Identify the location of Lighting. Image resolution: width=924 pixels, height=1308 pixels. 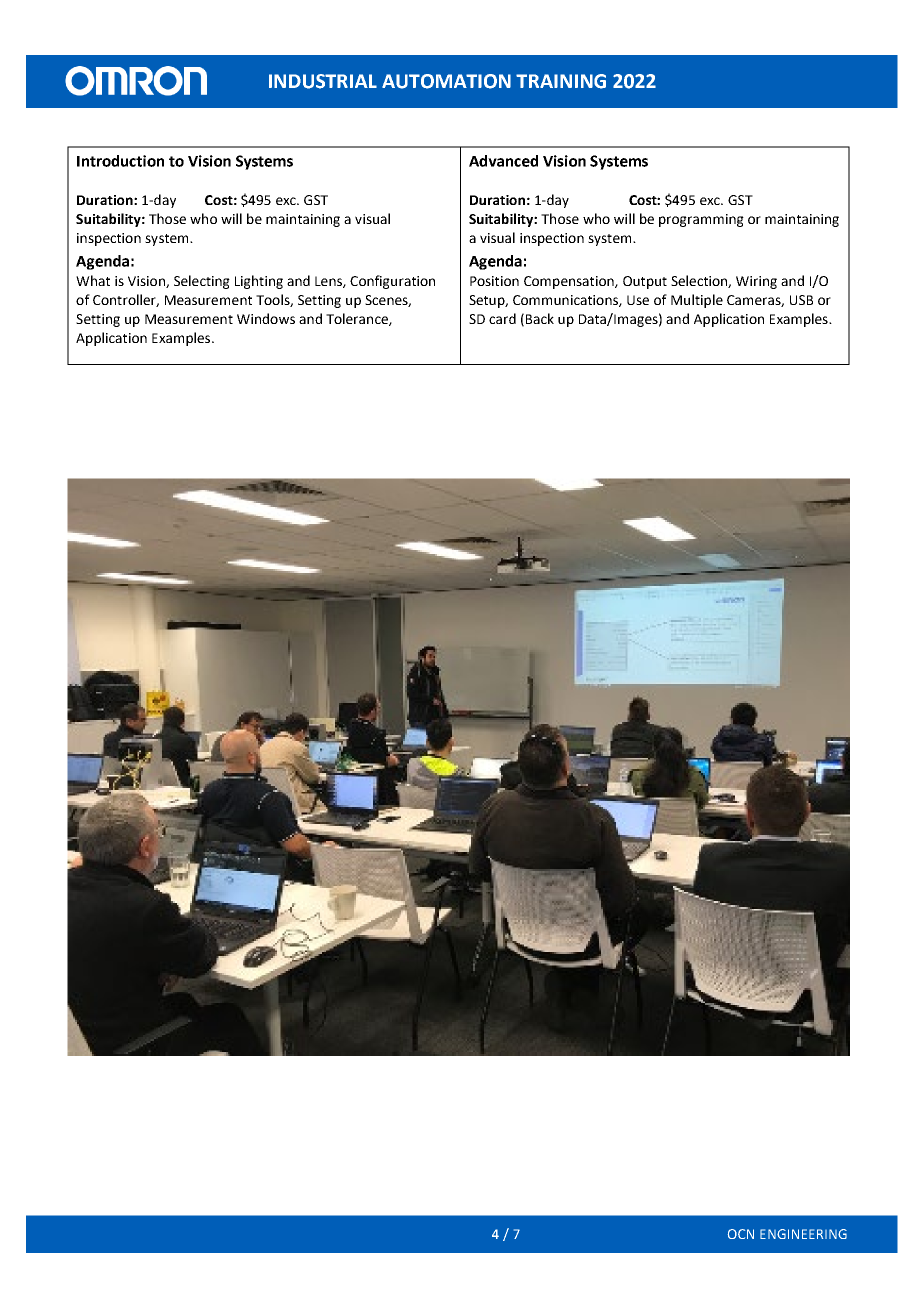
(259, 282).
